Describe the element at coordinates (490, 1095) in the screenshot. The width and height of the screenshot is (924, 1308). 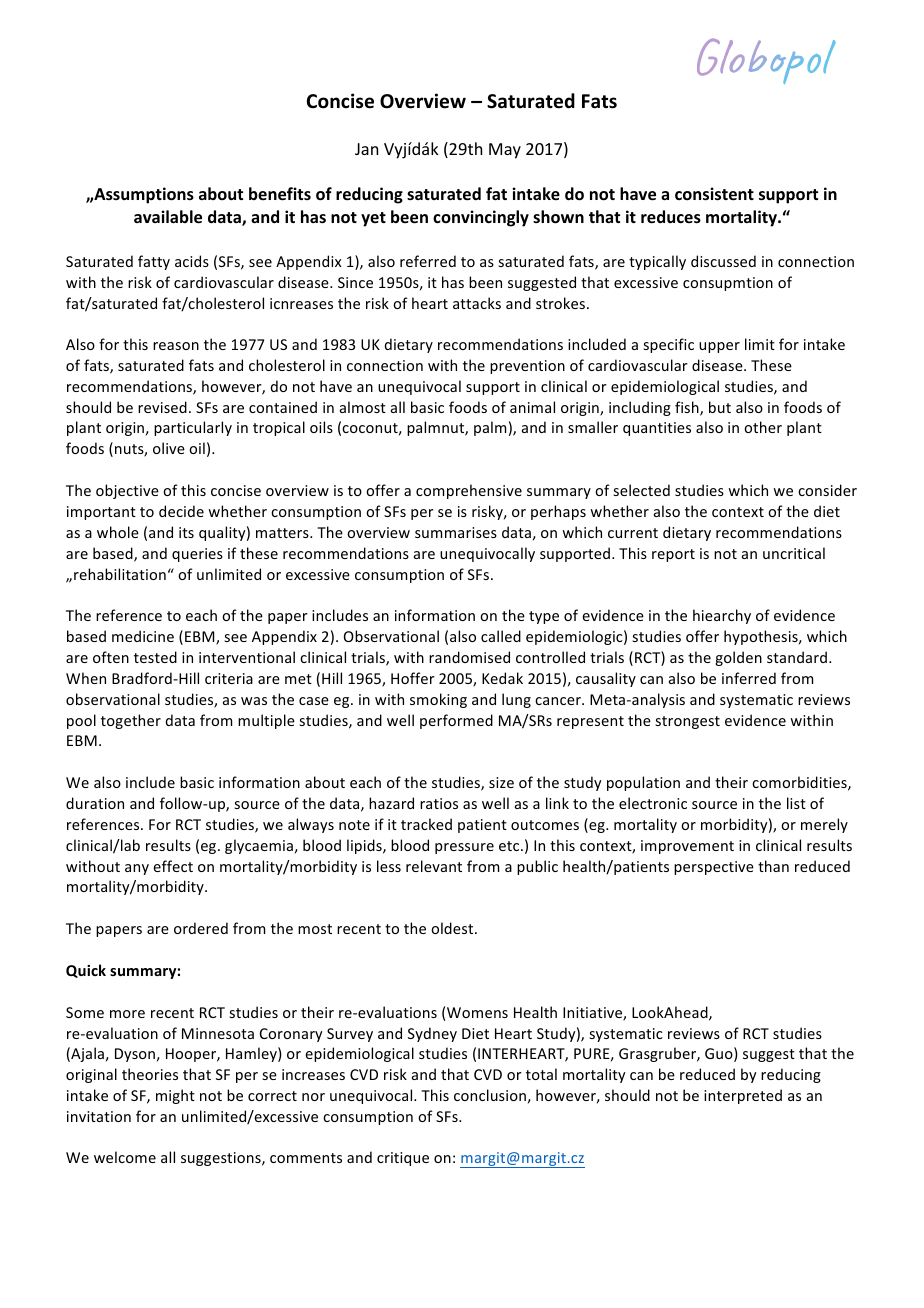
I see `conclusion` at that location.
